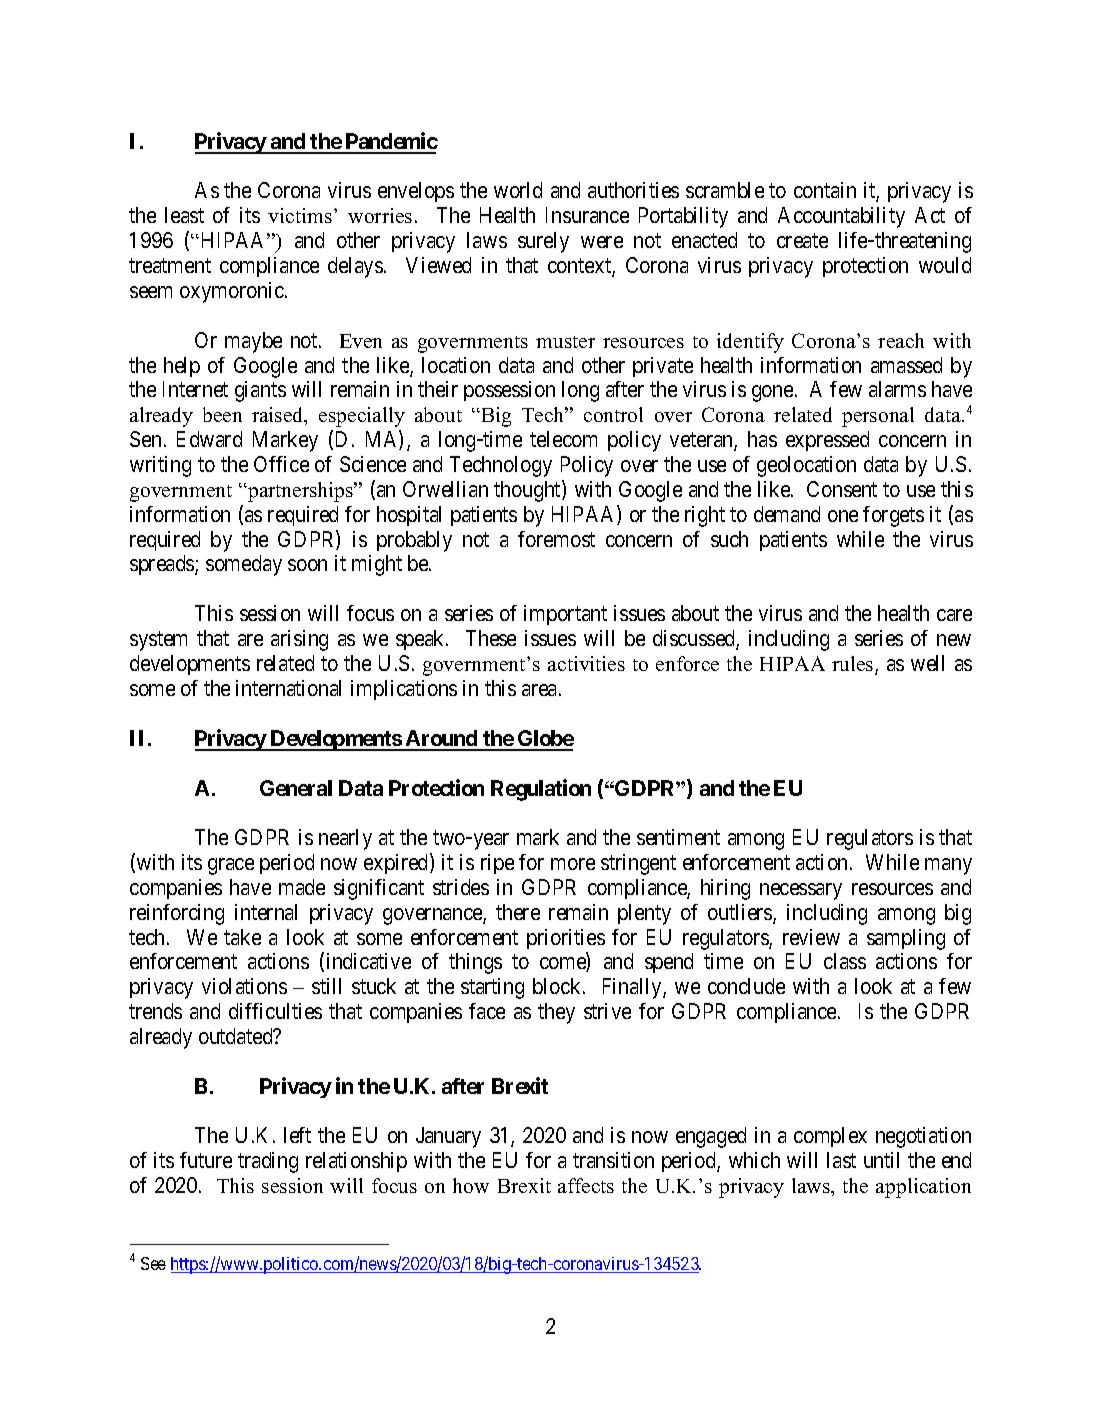 This image has height=1427, width=1102. Describe the element at coordinates (288, 688) in the image. I see `international` at that location.
